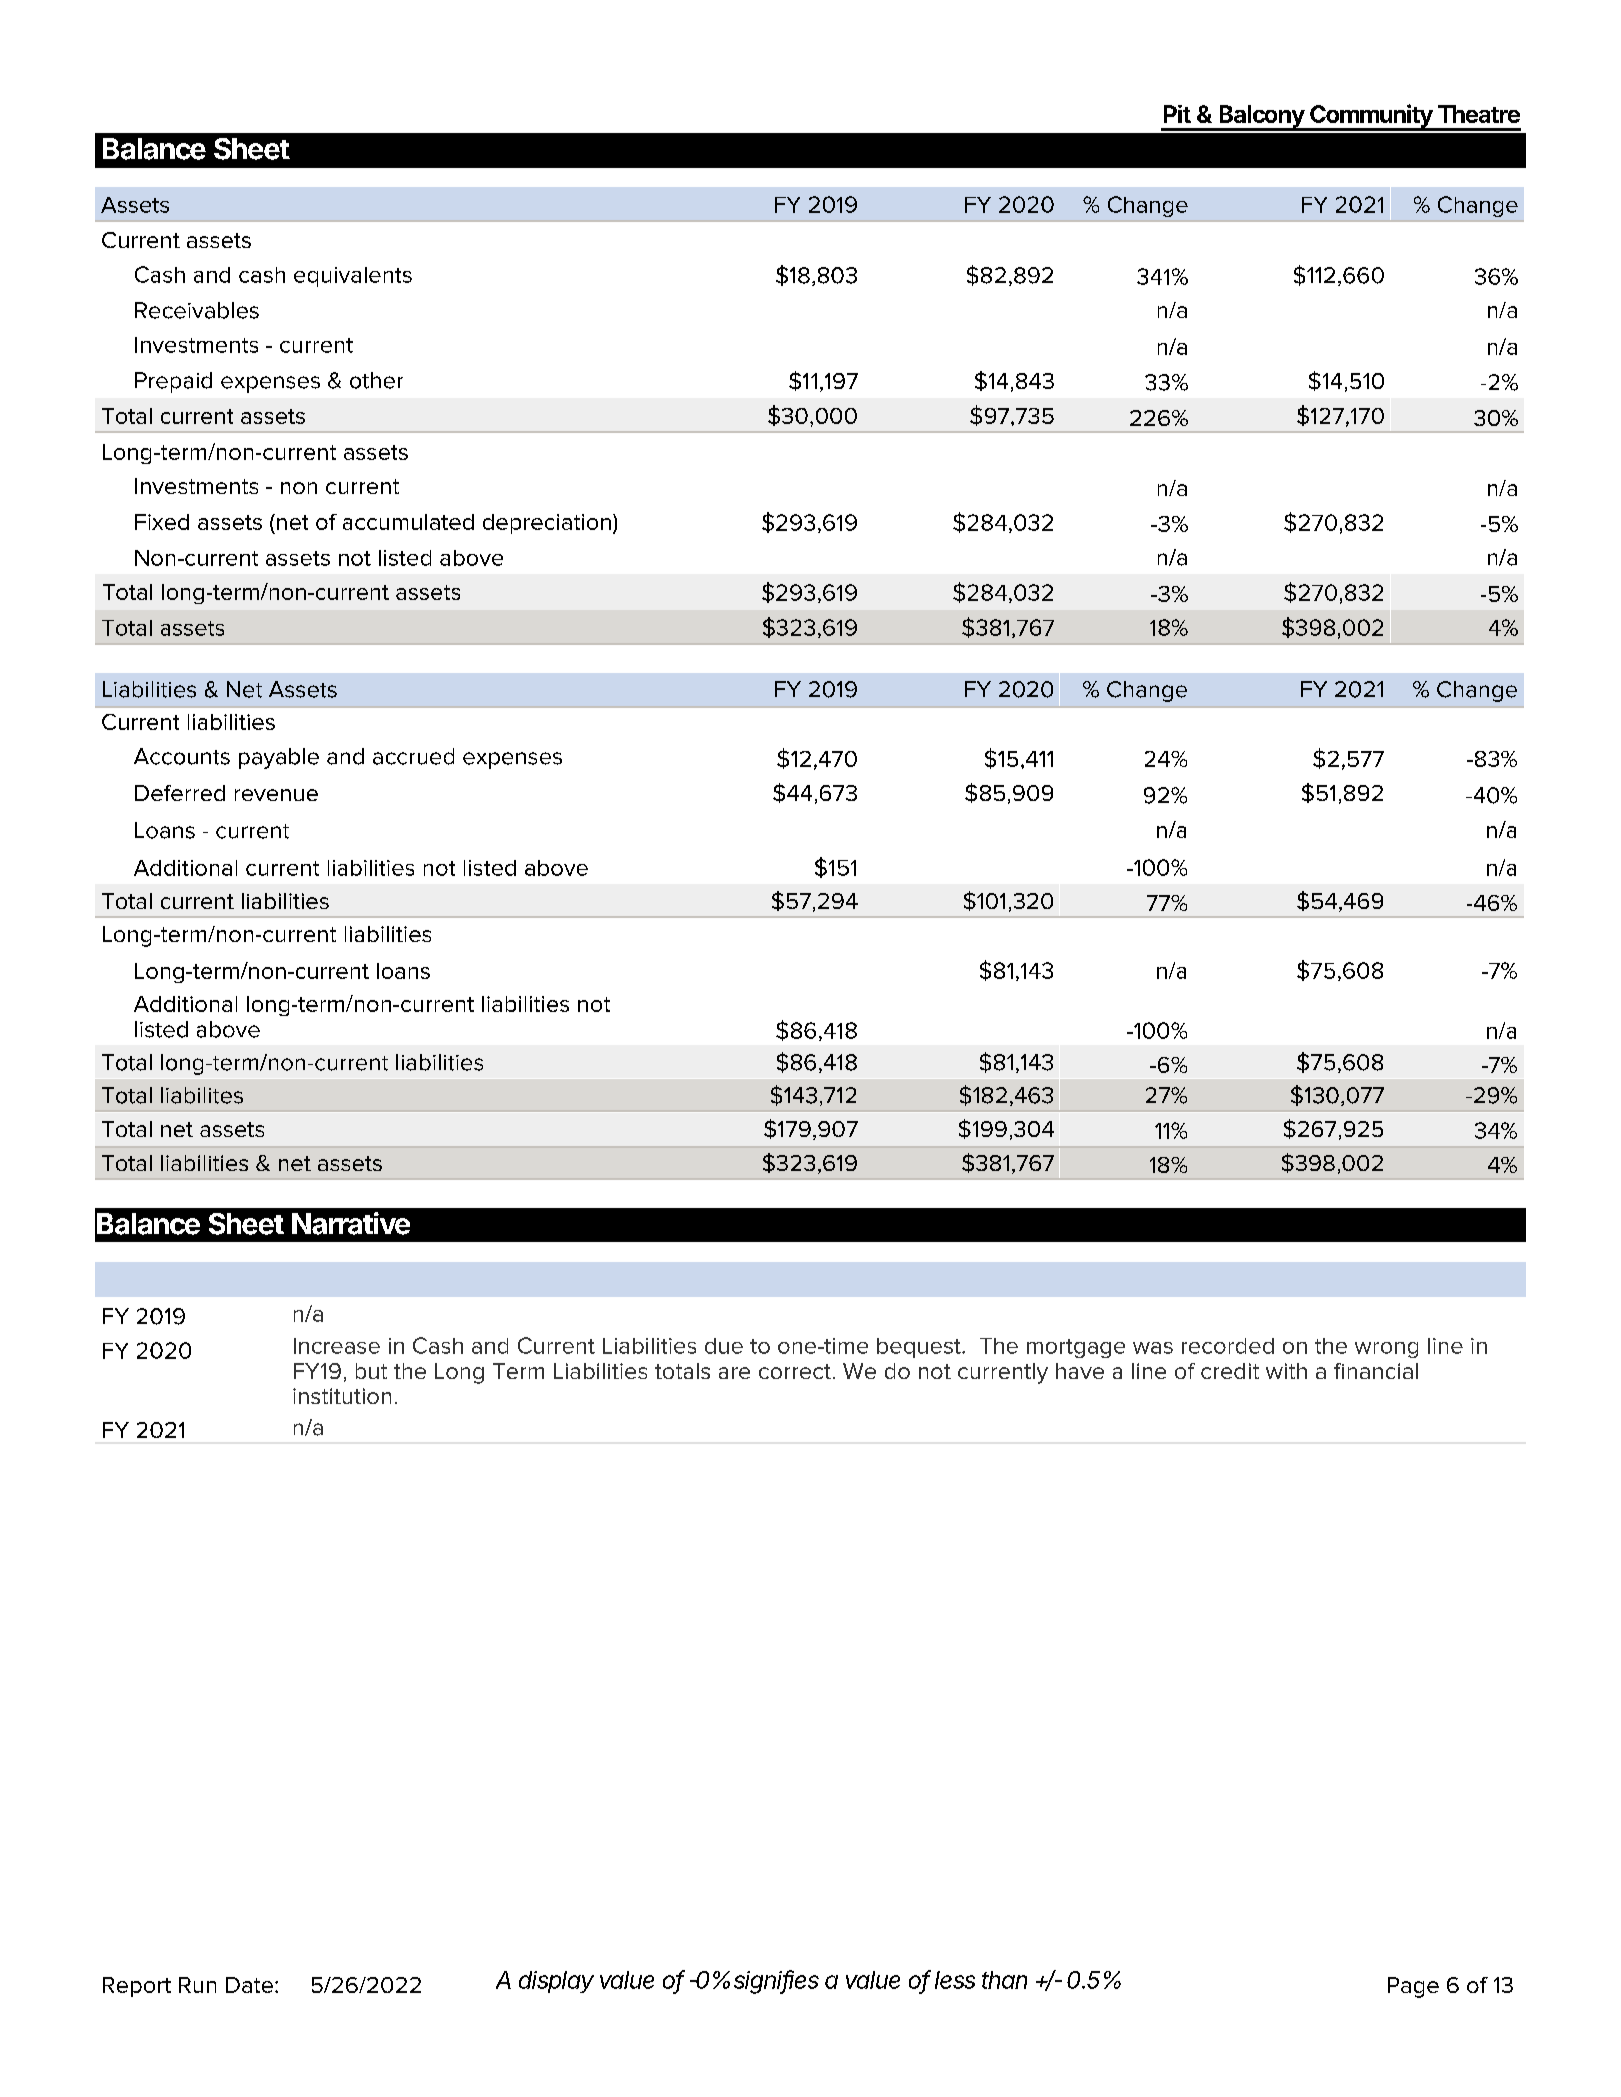 This image has height=2097, width=1621. I want to click on Increase, so click(337, 1346).
